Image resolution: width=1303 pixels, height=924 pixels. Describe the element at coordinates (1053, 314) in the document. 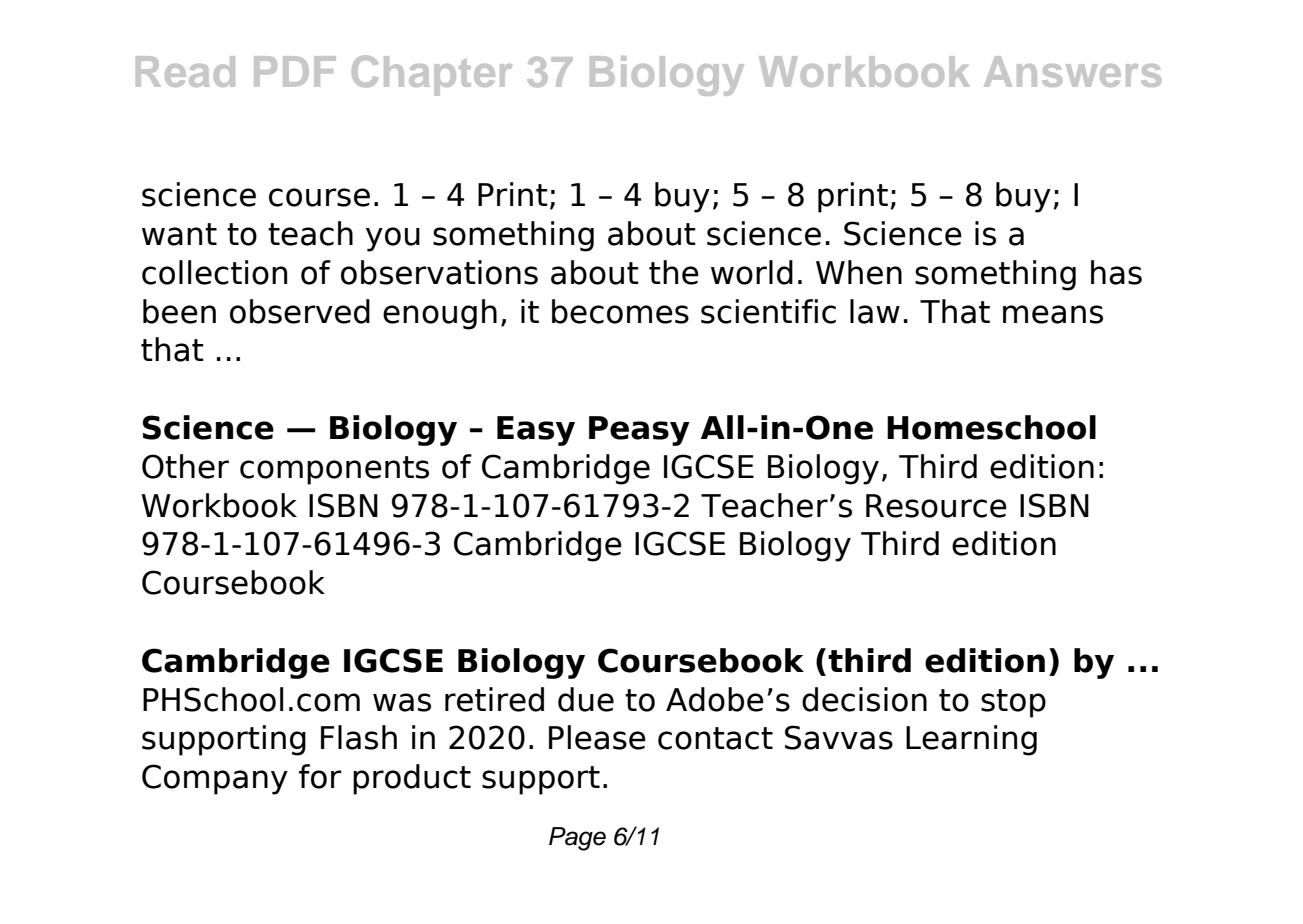

I see `means` at that location.
